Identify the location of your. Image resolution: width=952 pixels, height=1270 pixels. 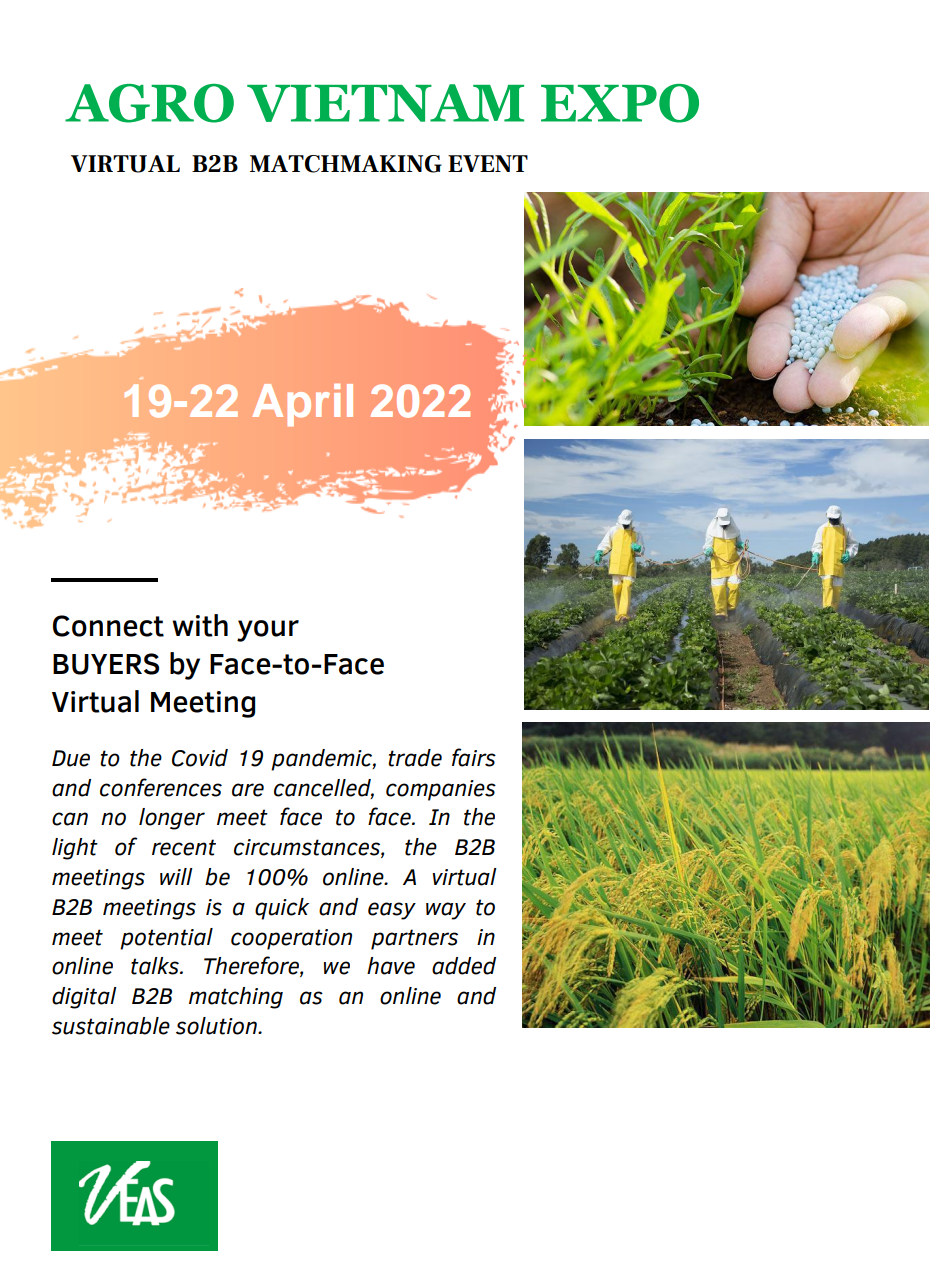
(268, 631).
